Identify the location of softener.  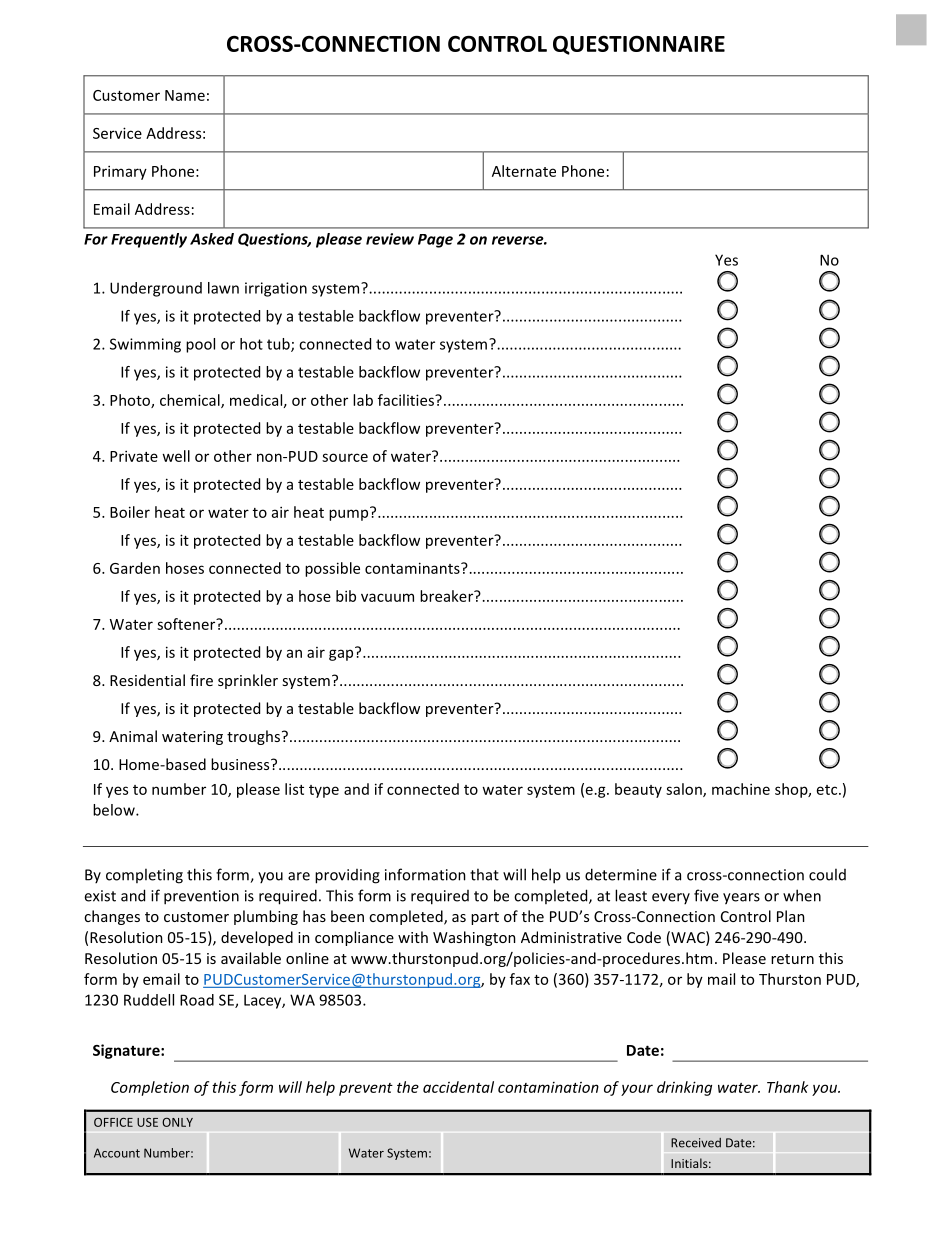
(187, 624).
